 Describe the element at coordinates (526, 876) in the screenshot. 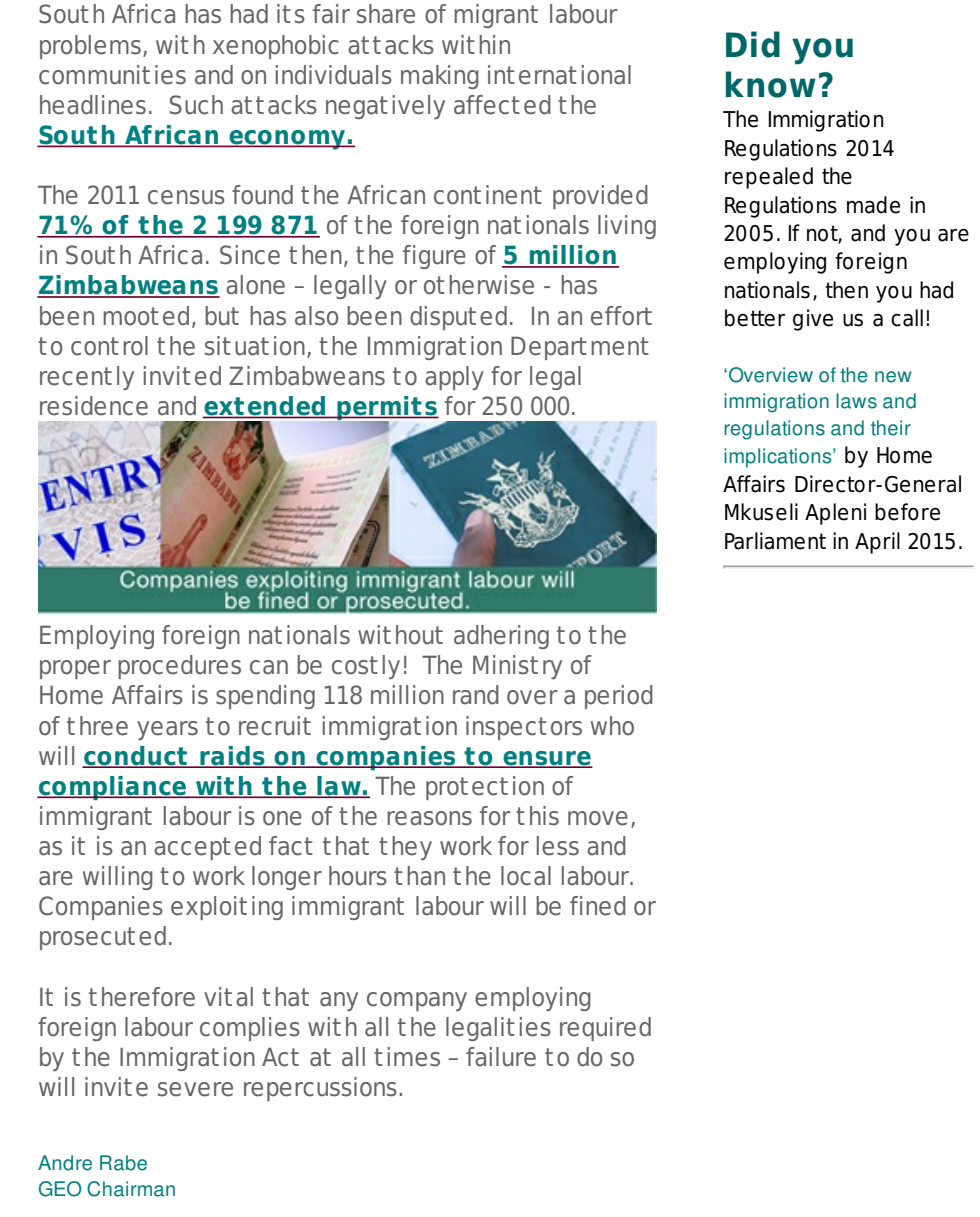

I see `local` at that location.
